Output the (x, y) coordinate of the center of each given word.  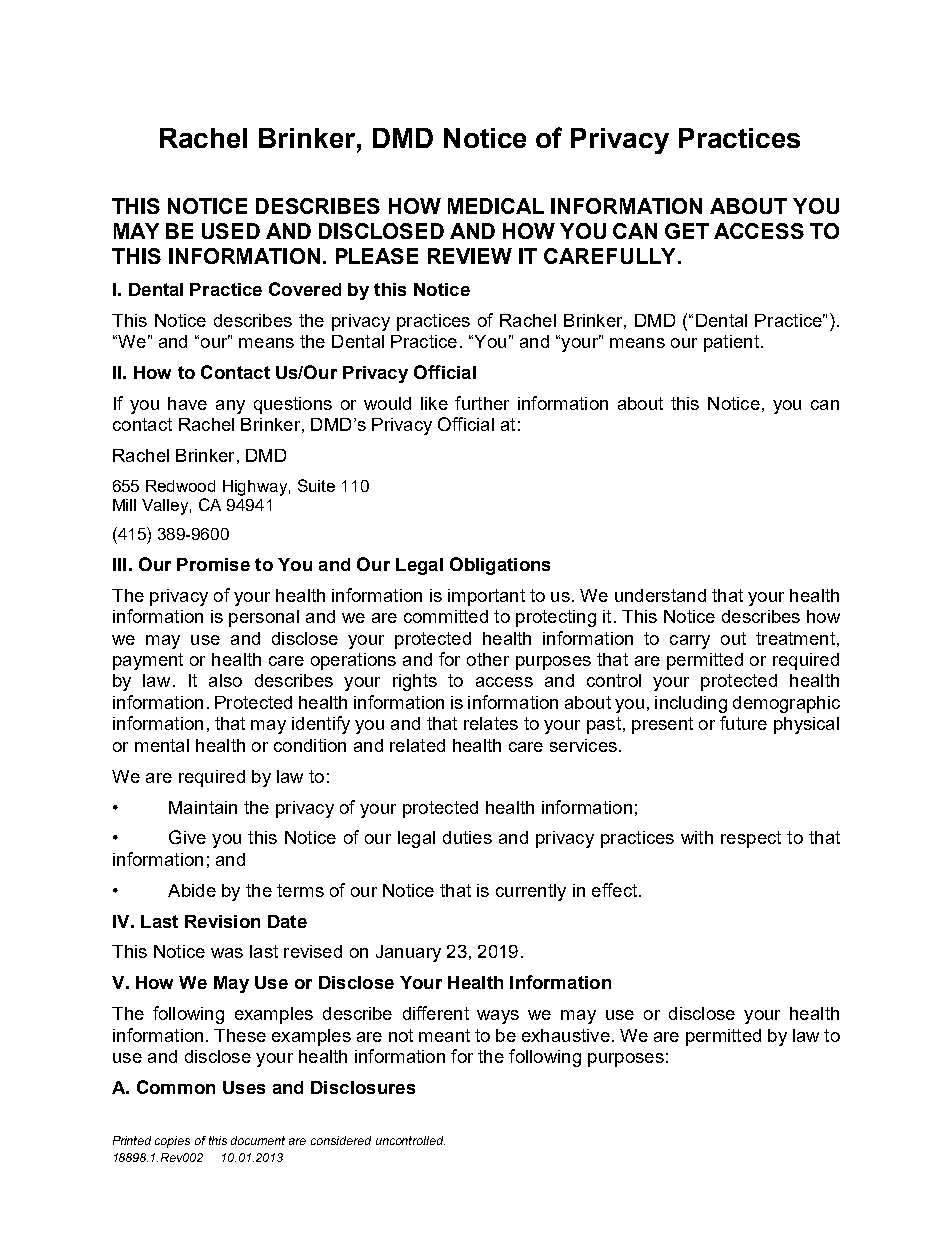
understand (660, 595)
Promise (213, 564)
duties (467, 837)
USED (231, 231)
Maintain (203, 807)
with (697, 837)
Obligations (500, 566)
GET (687, 231)
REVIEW (470, 256)
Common (176, 1087)
